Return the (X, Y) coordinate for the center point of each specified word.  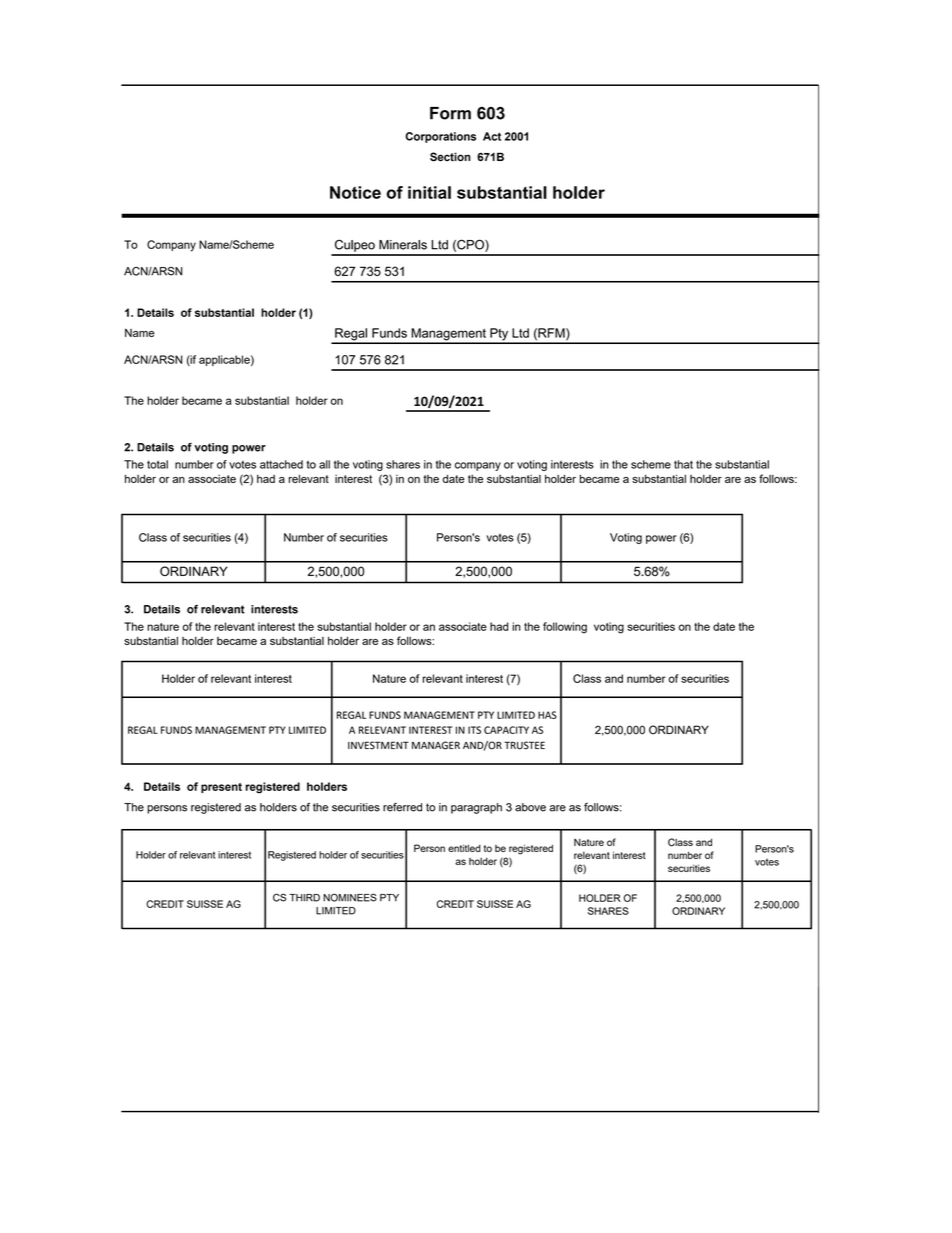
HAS (547, 715)
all (324, 464)
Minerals (403, 245)
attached (281, 464)
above (530, 807)
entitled (464, 848)
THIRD (304, 898)
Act (492, 136)
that (683, 464)
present (221, 788)
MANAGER (436, 745)
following (565, 628)
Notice (355, 192)
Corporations (440, 137)
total (157, 464)
